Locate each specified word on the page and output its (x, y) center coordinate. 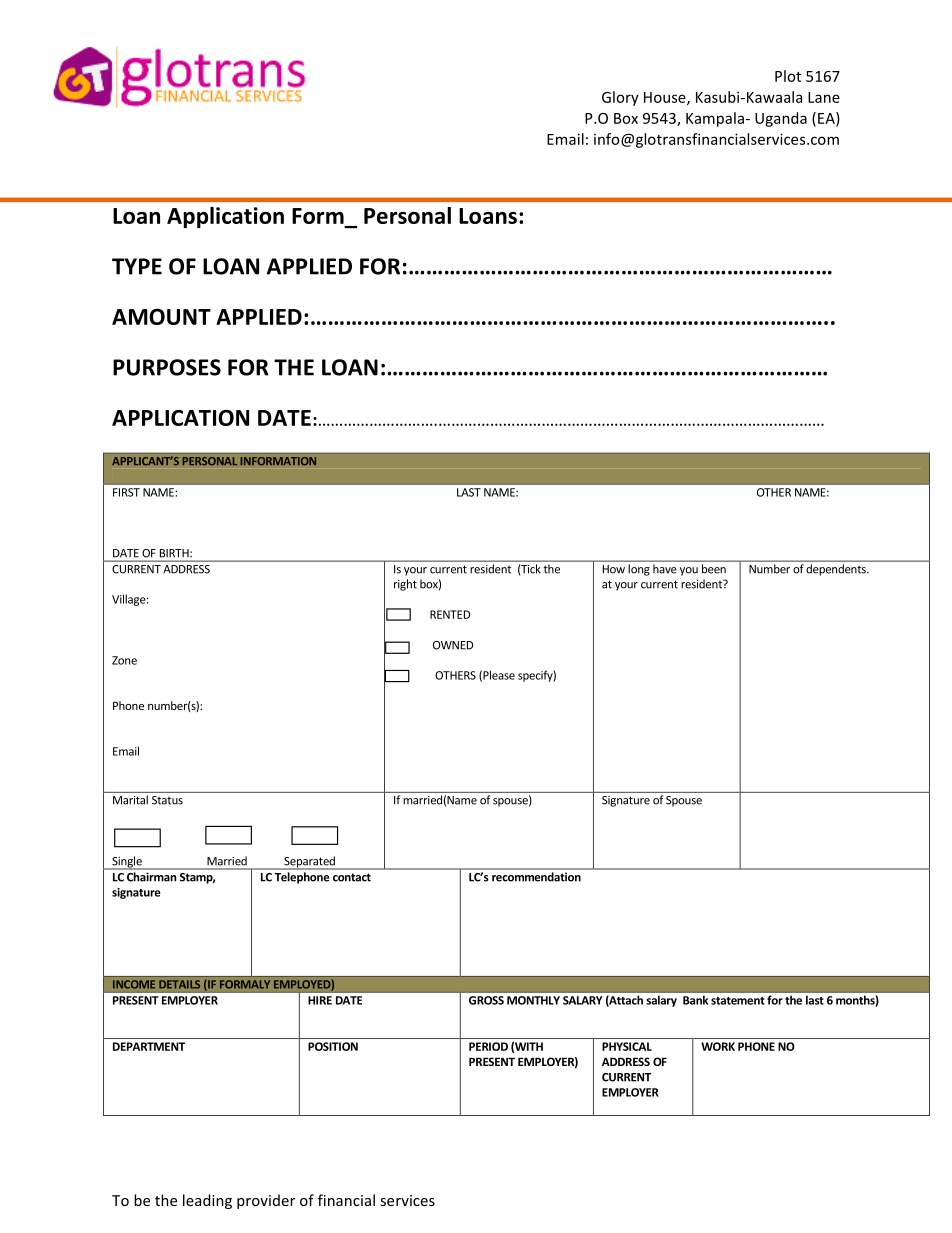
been (714, 569)
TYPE (137, 266)
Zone (124, 660)
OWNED (453, 645)
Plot (788, 76)
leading (207, 1201)
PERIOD (488, 1046)
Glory (620, 98)
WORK (718, 1046)
